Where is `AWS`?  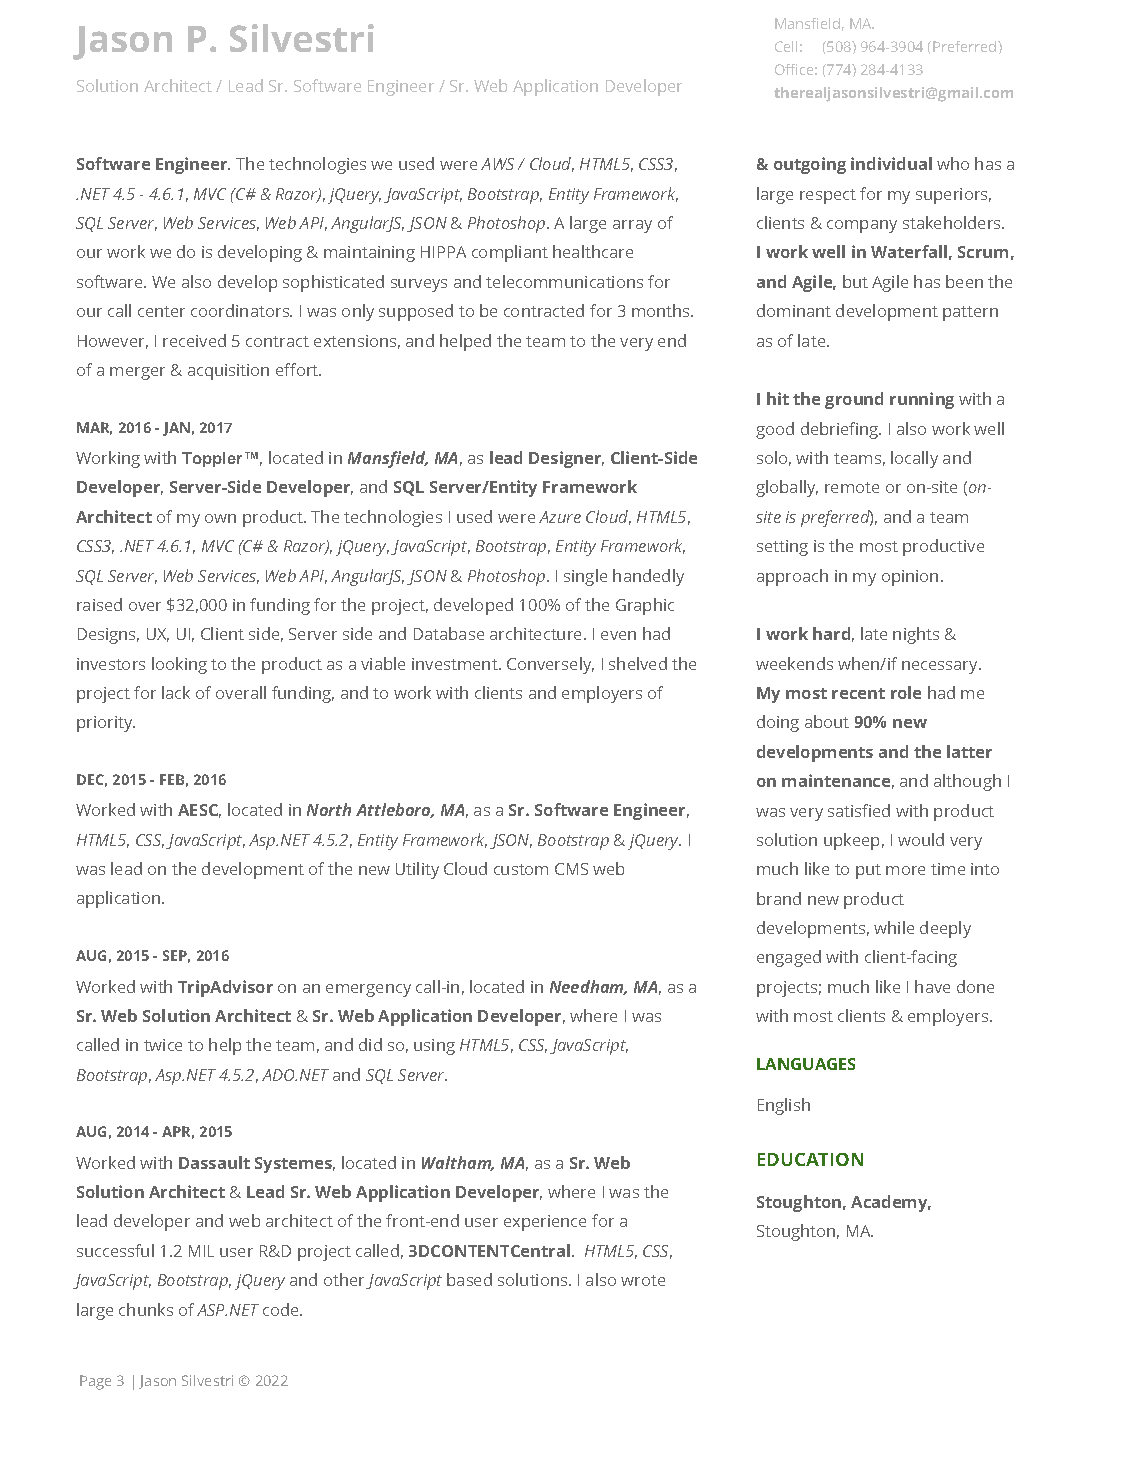 AWS is located at coordinates (497, 164).
